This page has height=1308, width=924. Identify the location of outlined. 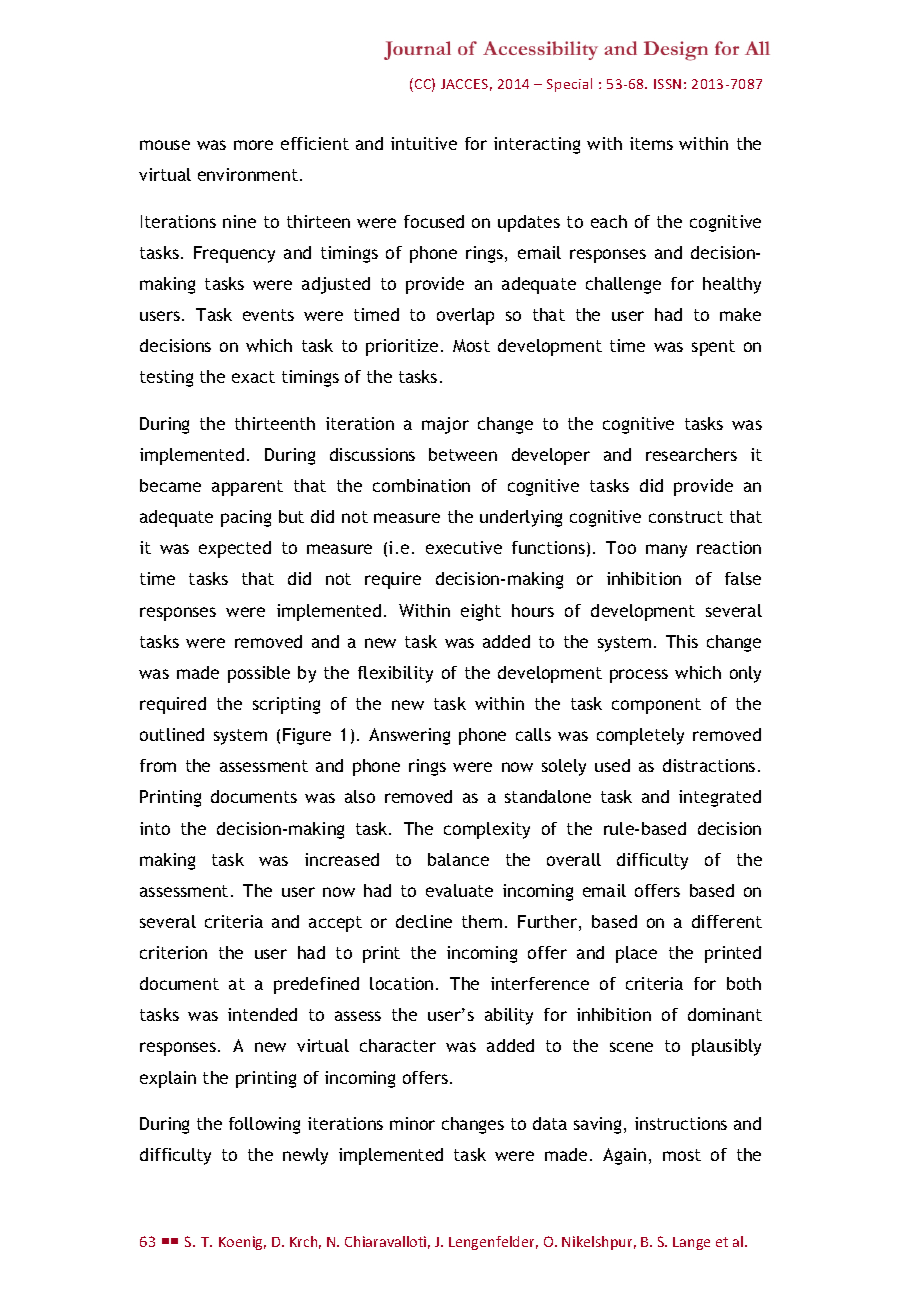
(172, 734).
